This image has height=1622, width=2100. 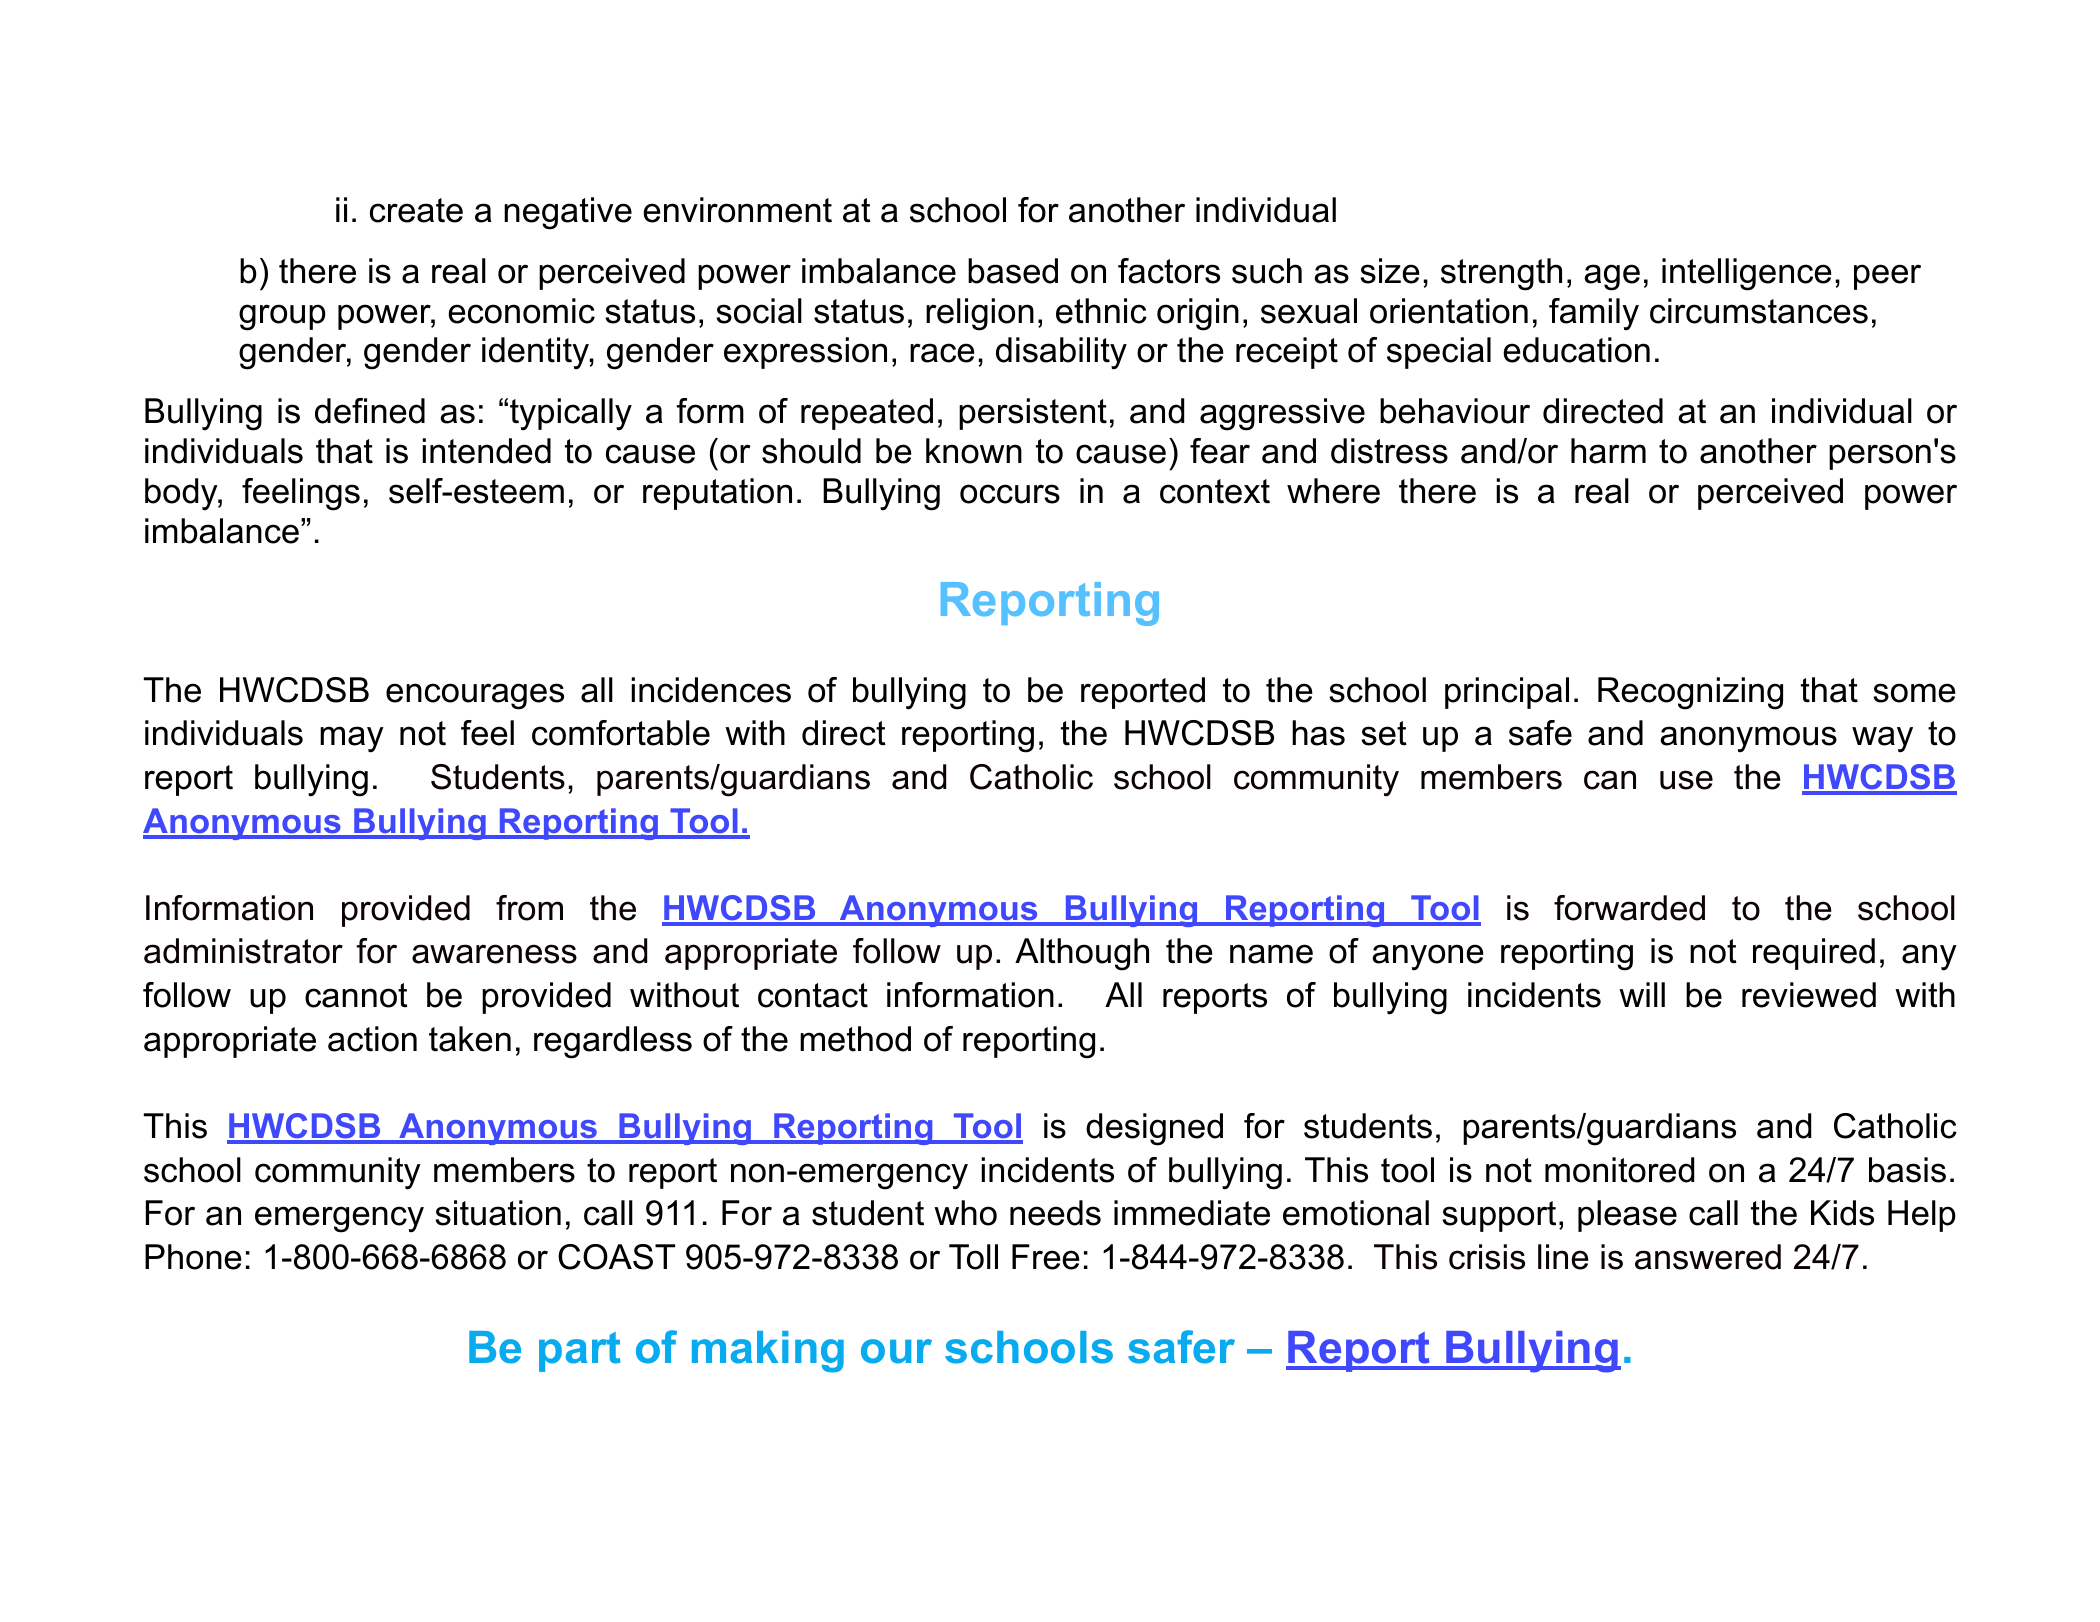 I want to click on answered, so click(x=1708, y=1257).
